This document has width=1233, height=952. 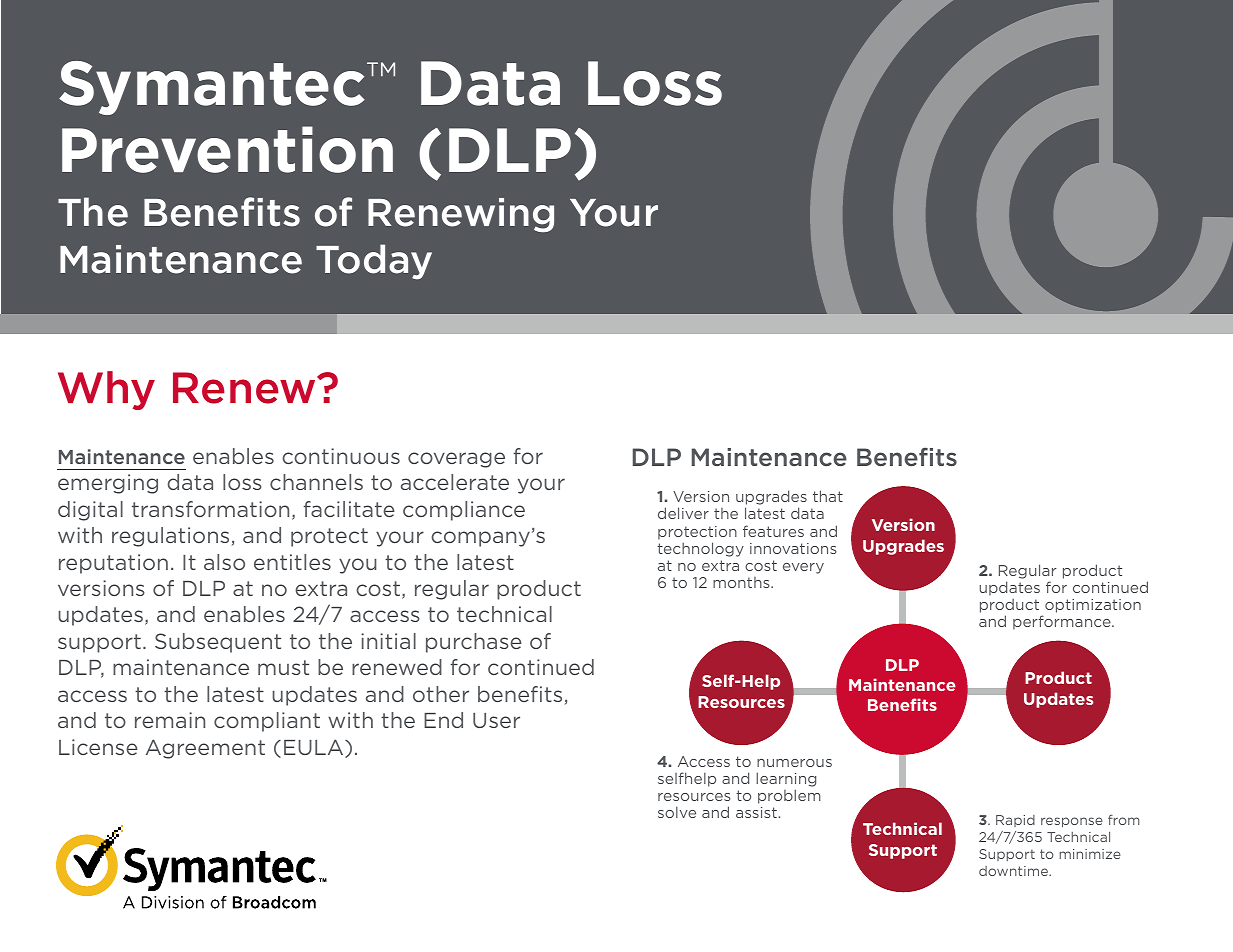 What do you see at coordinates (210, 509) in the document?
I see `transformation` at bounding box center [210, 509].
